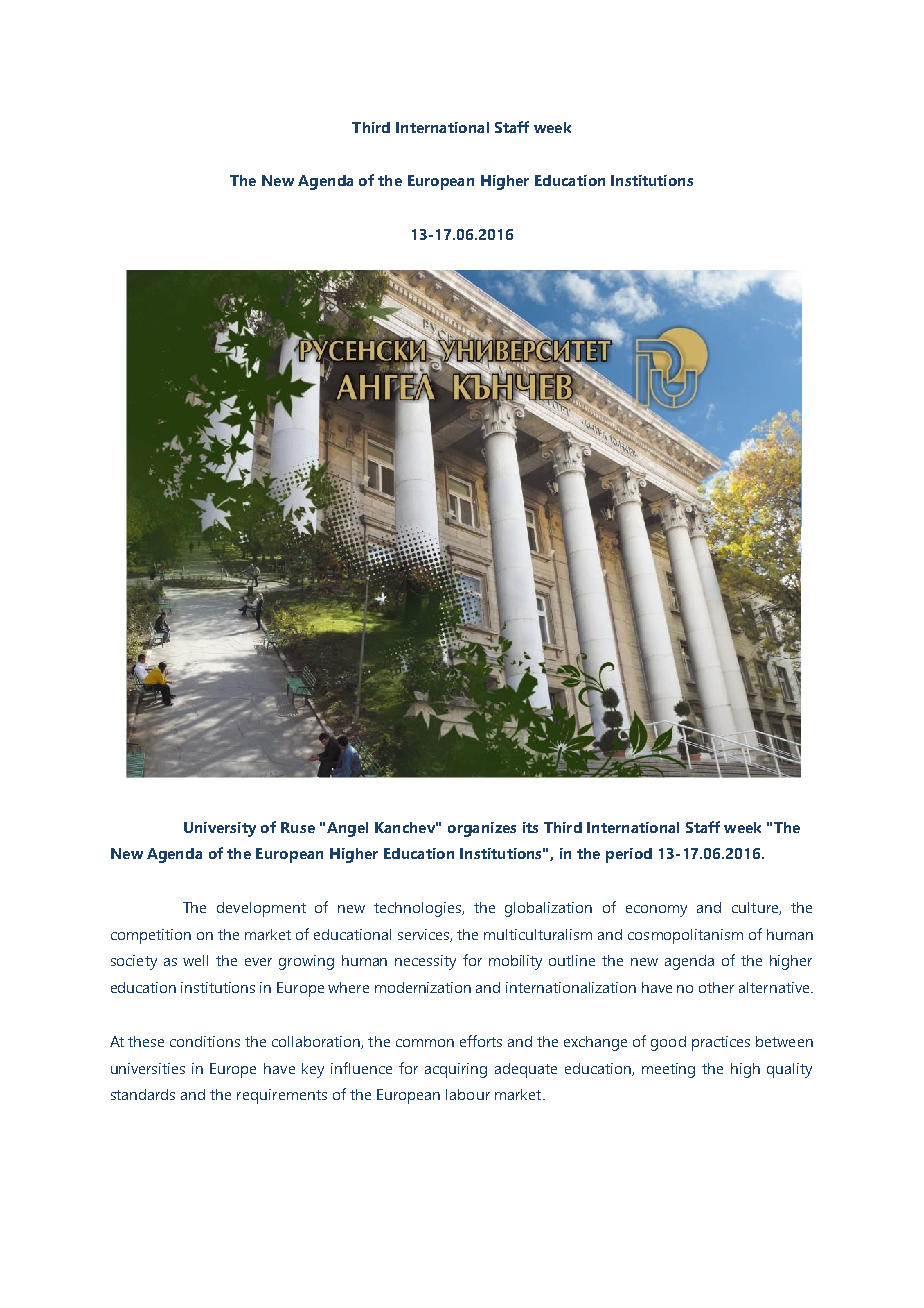 The width and height of the image is (924, 1308). Describe the element at coordinates (482, 829) in the image. I see `organizes` at that location.
